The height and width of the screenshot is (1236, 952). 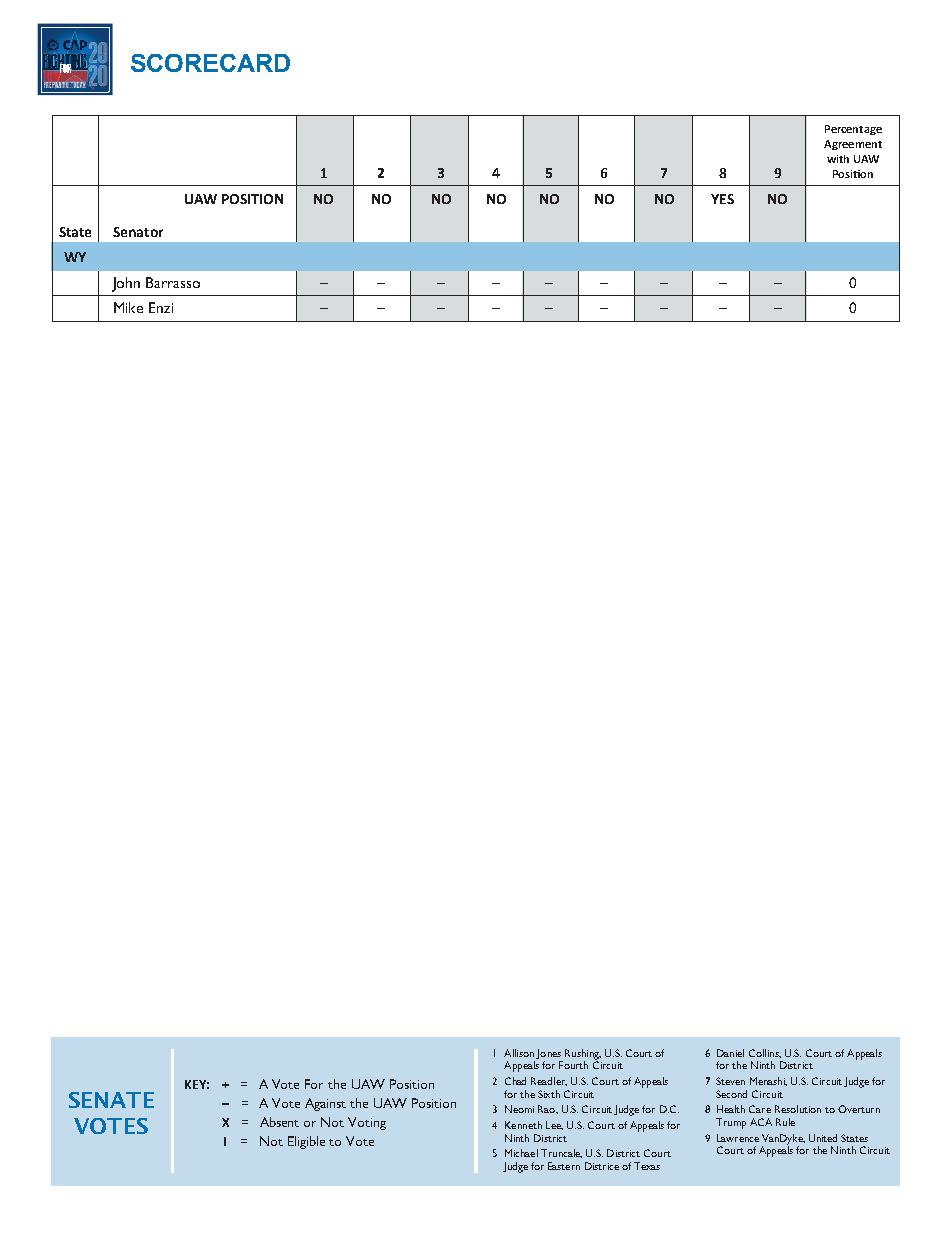 I want to click on Daniel, so click(x=730, y=1053).
